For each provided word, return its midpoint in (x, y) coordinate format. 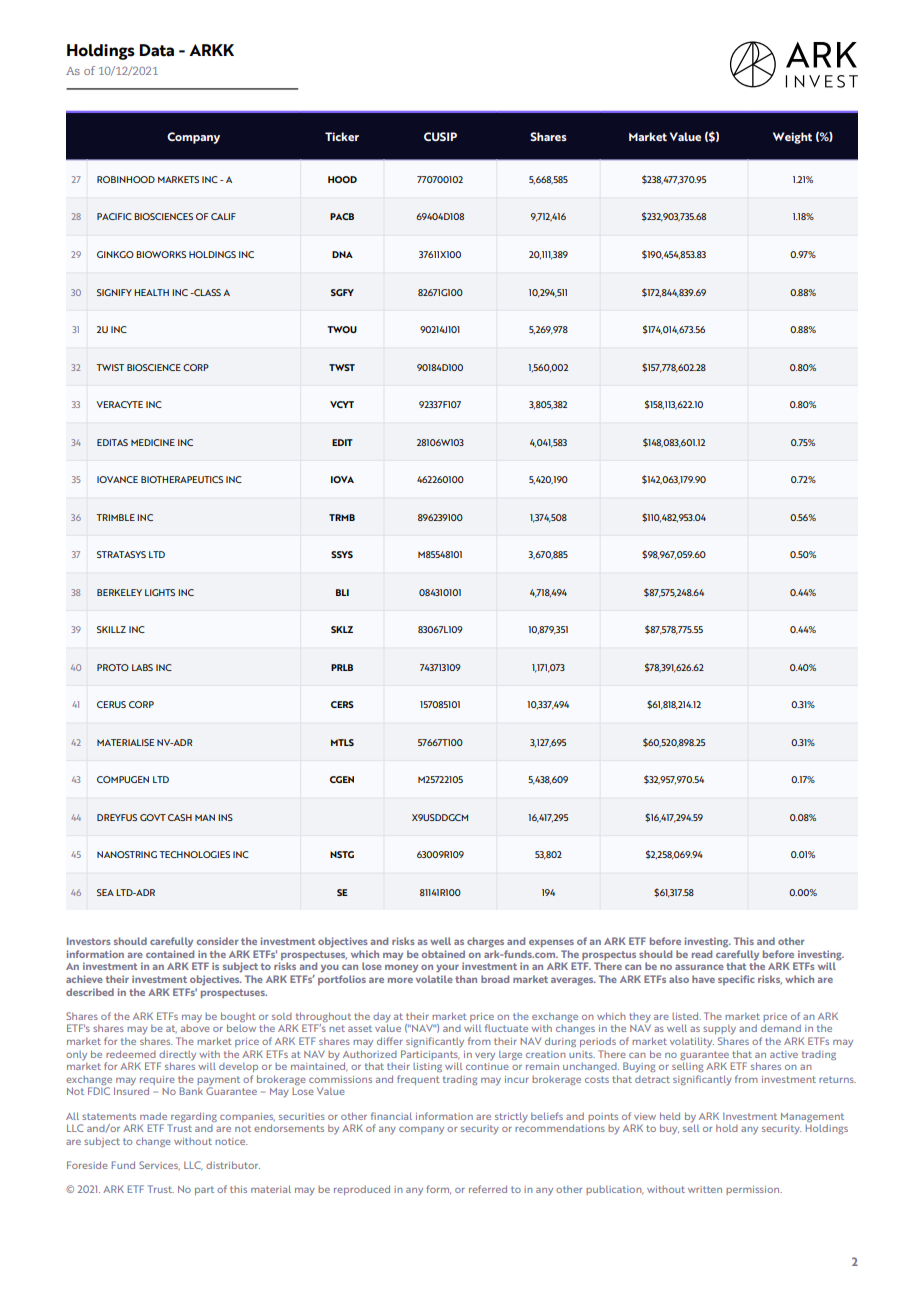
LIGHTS (160, 592)
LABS (142, 667)
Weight (792, 138)
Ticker (342, 136)
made (153, 1116)
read (702, 954)
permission (754, 1190)
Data (157, 50)
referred (488, 1189)
